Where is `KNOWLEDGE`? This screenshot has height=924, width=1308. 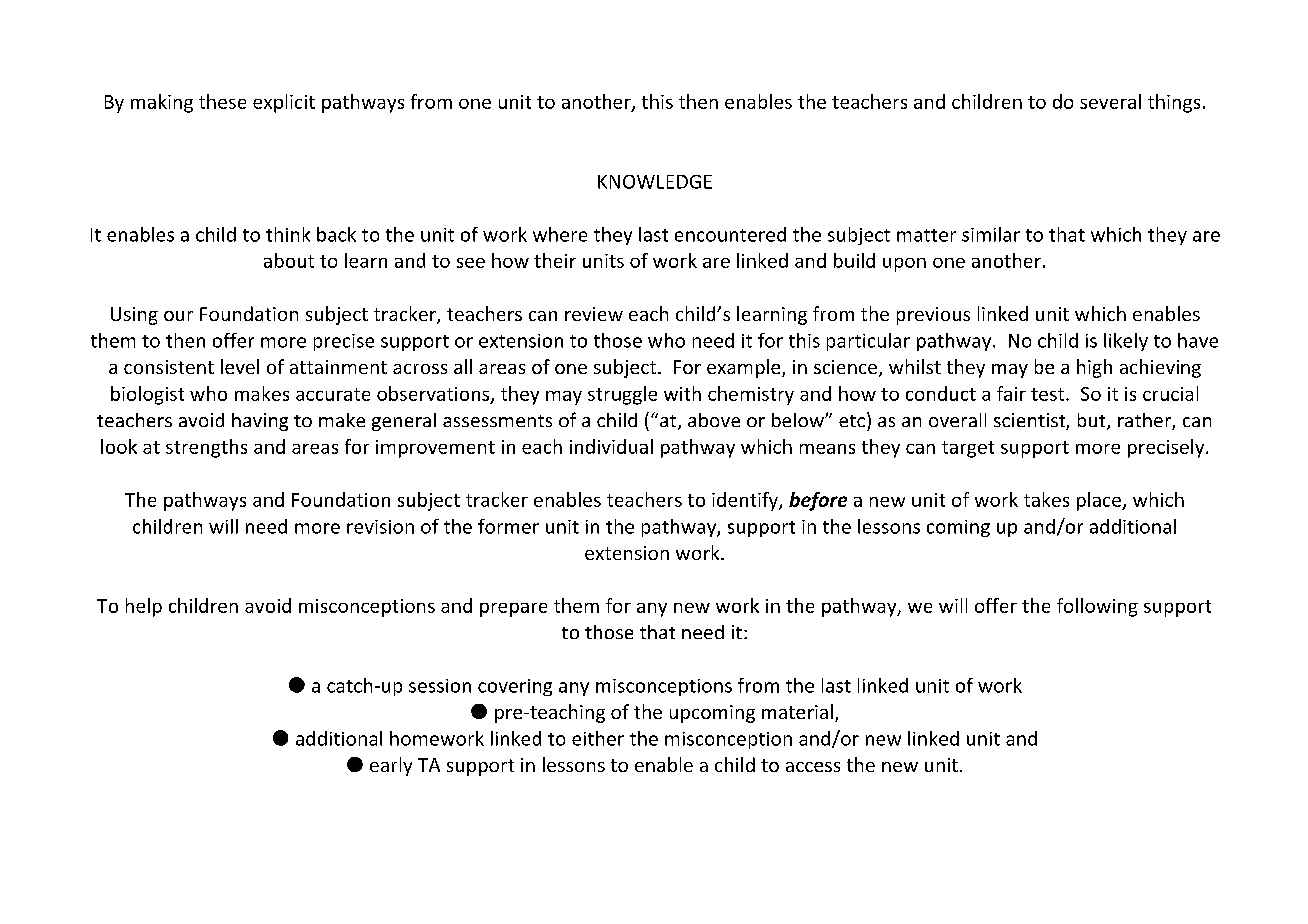
KNOWLEDGE is located at coordinates (655, 182).
